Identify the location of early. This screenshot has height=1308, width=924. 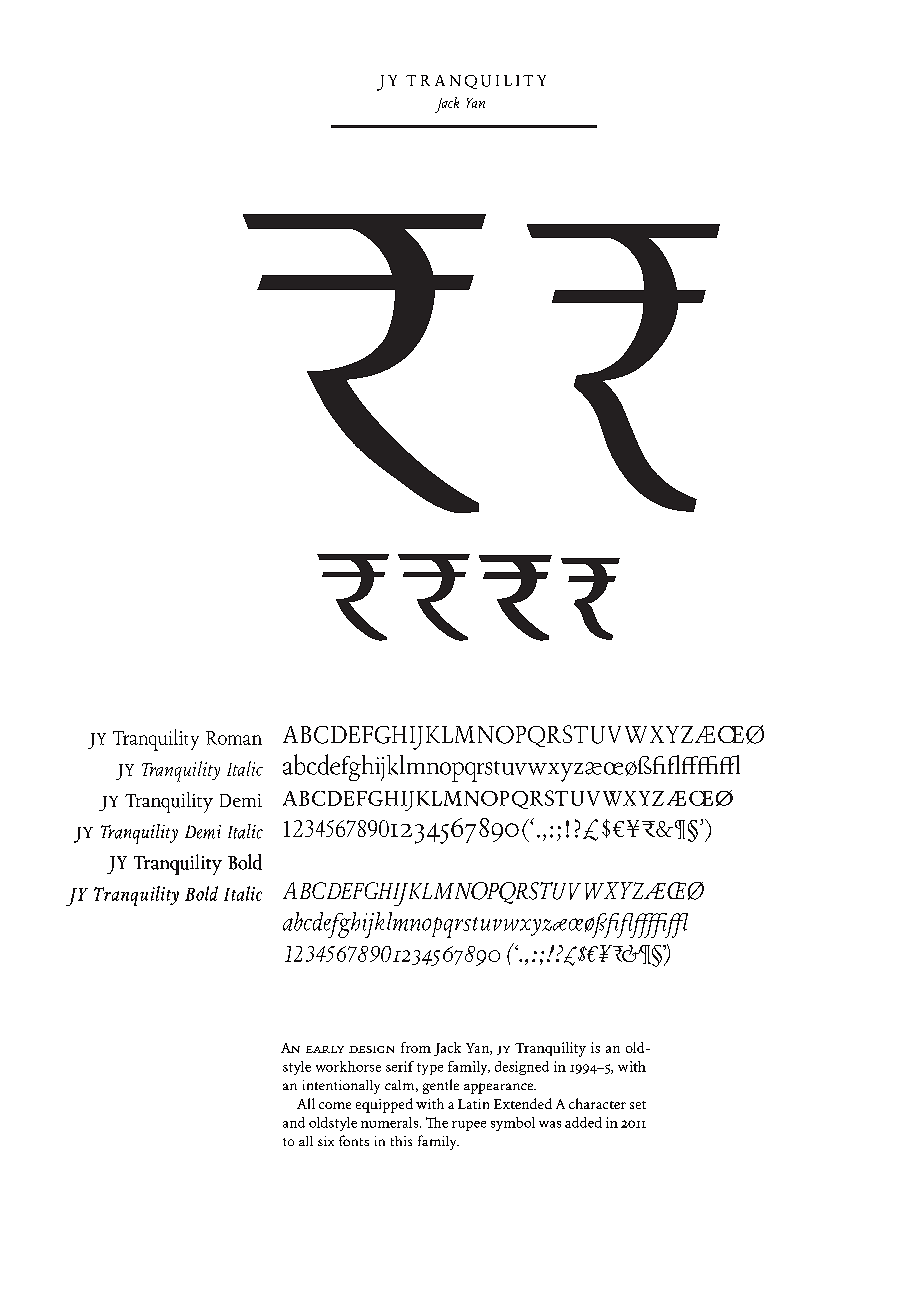
(325, 1049).
